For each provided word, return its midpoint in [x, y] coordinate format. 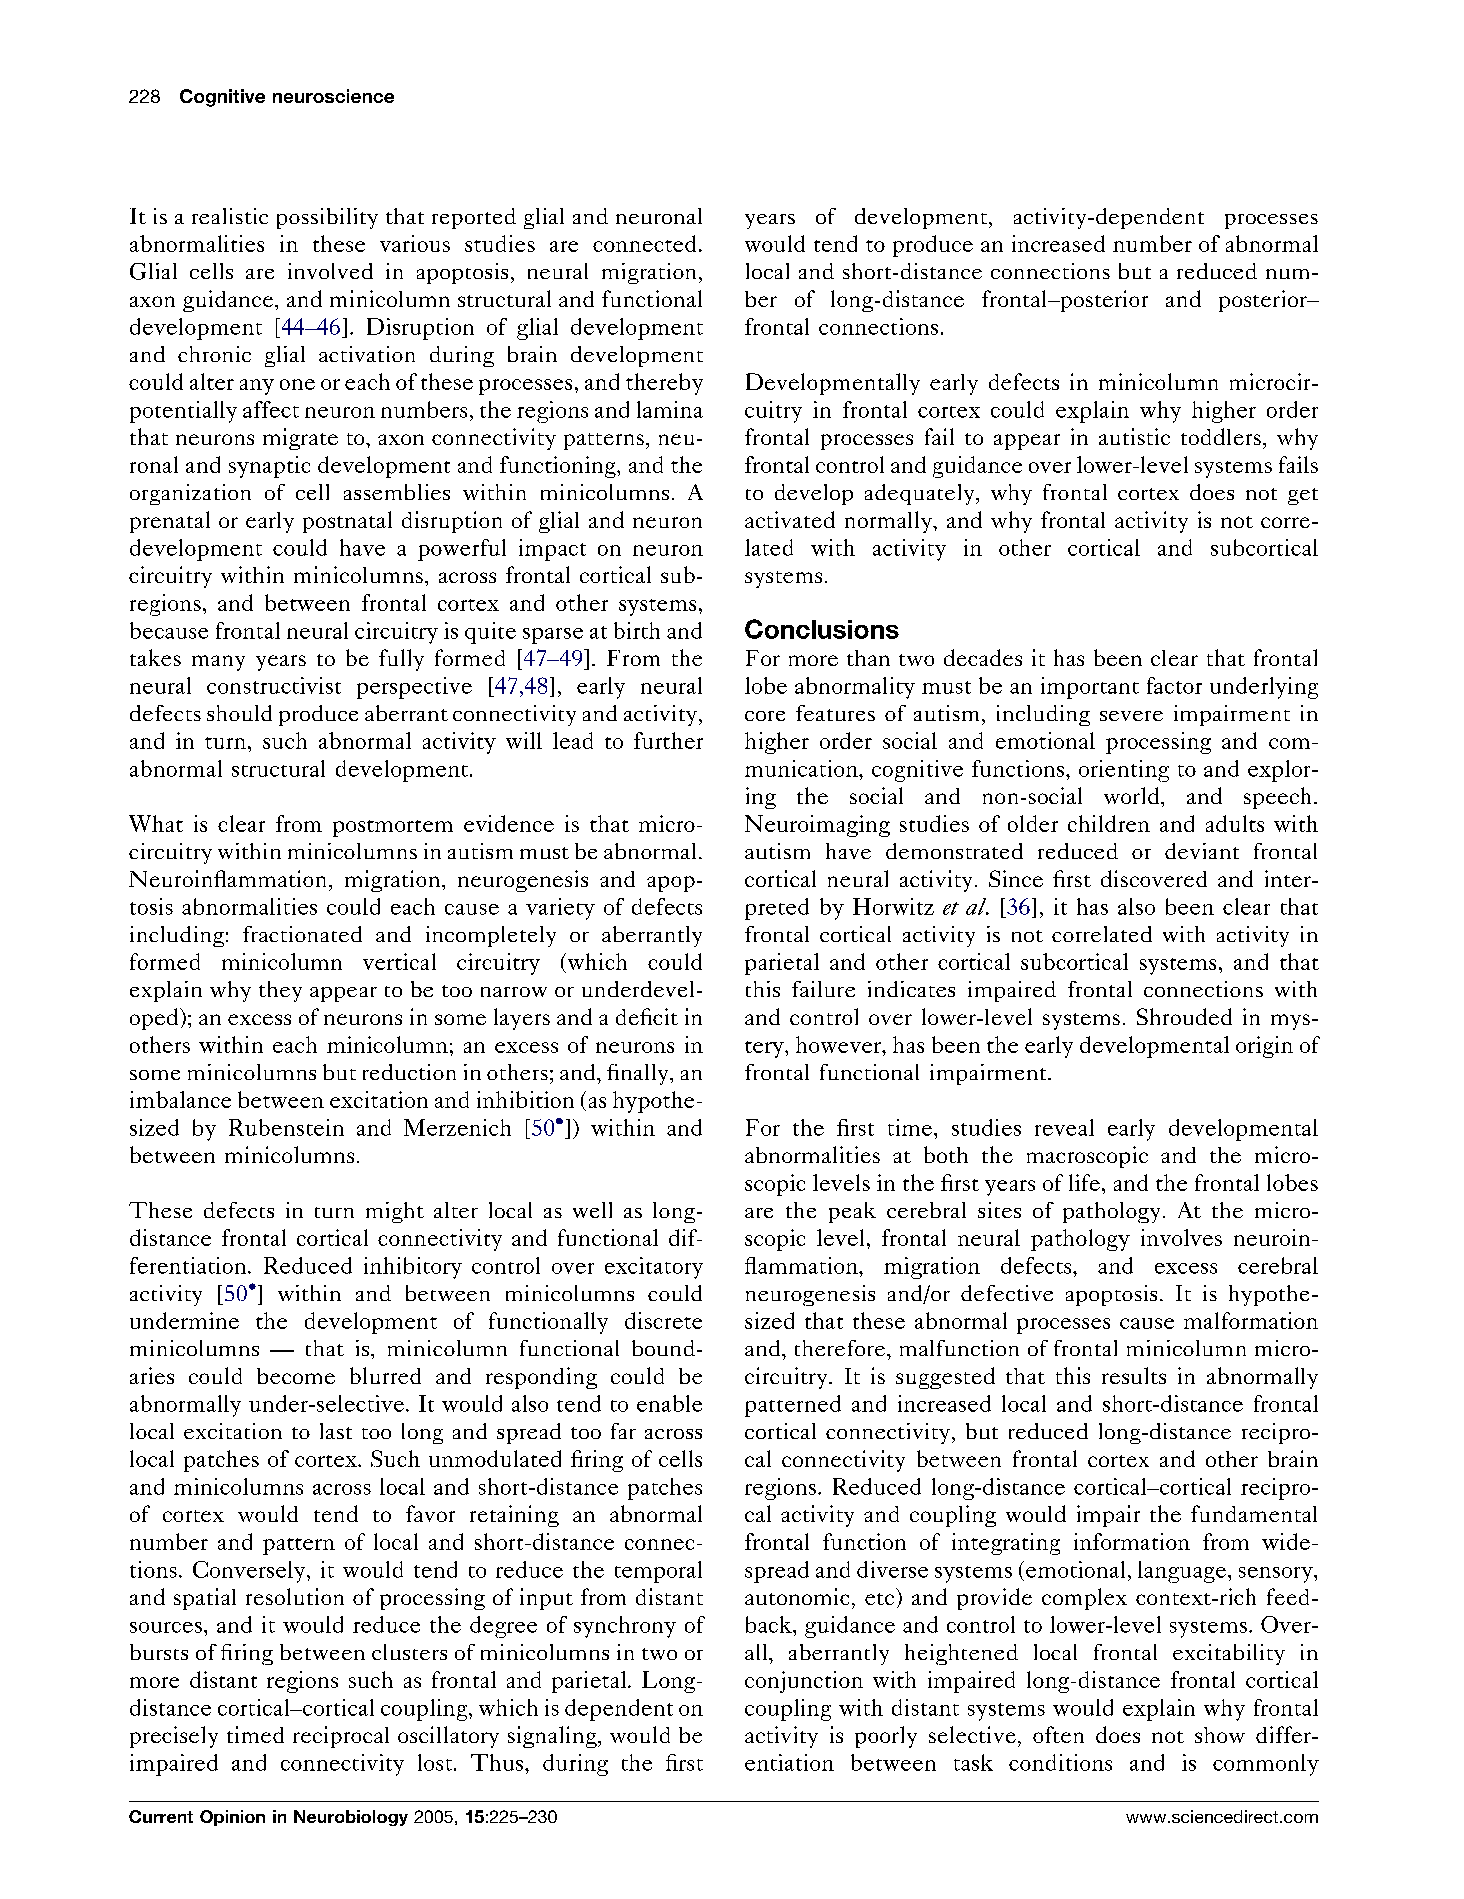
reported [474, 218]
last [336, 1431]
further [668, 740]
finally [639, 1074]
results [1134, 1375]
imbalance [180, 1099]
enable [669, 1403]
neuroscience [333, 96]
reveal [1064, 1127]
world [1133, 795]
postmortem [393, 828]
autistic [1134, 436]
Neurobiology [351, 1818]
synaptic [269, 467]
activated [790, 519]
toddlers [1221, 436]
